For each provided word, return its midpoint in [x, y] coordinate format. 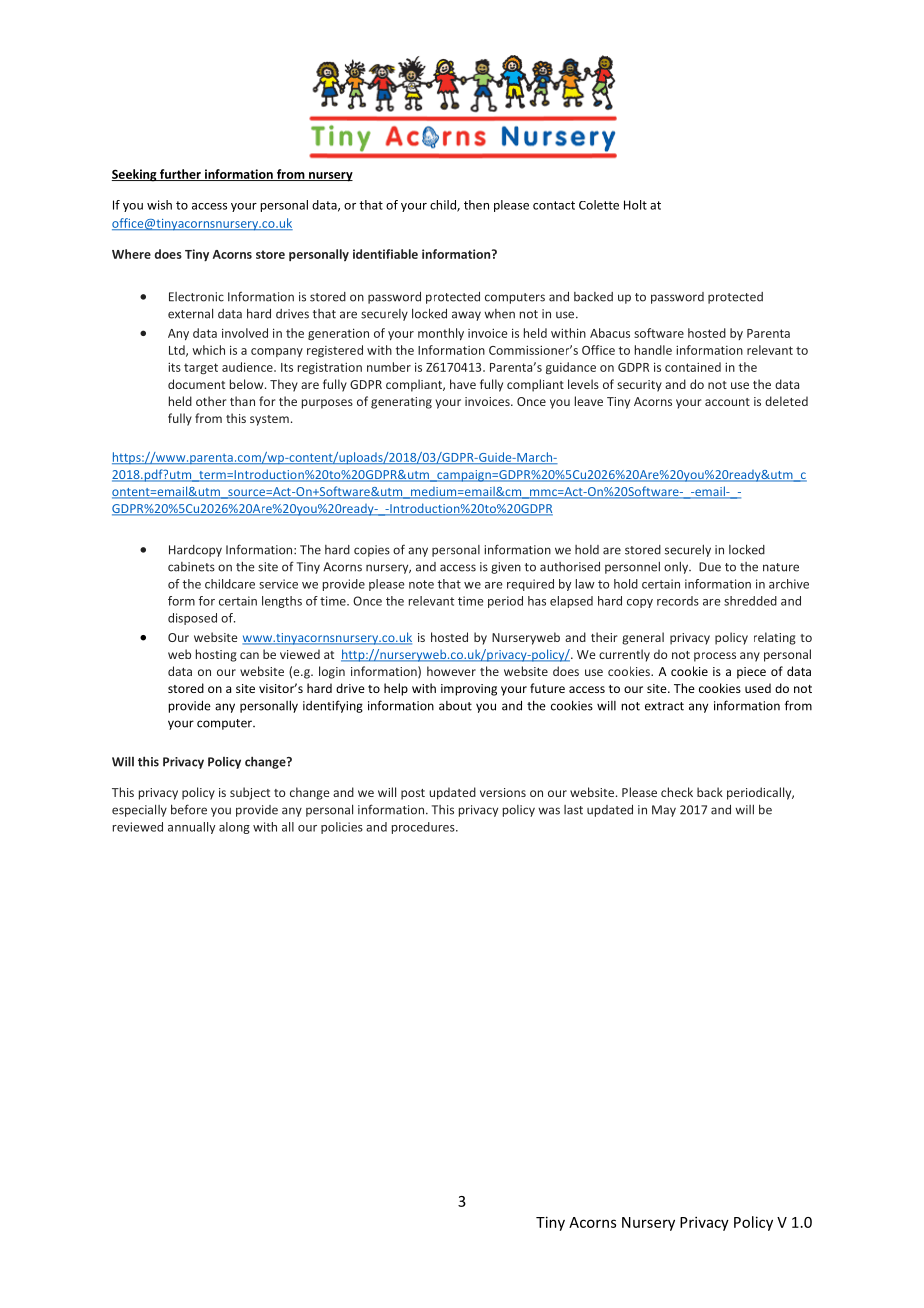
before [189, 809]
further [180, 175]
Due [710, 567]
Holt [635, 205]
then [476, 205]
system [269, 420]
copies [372, 551]
